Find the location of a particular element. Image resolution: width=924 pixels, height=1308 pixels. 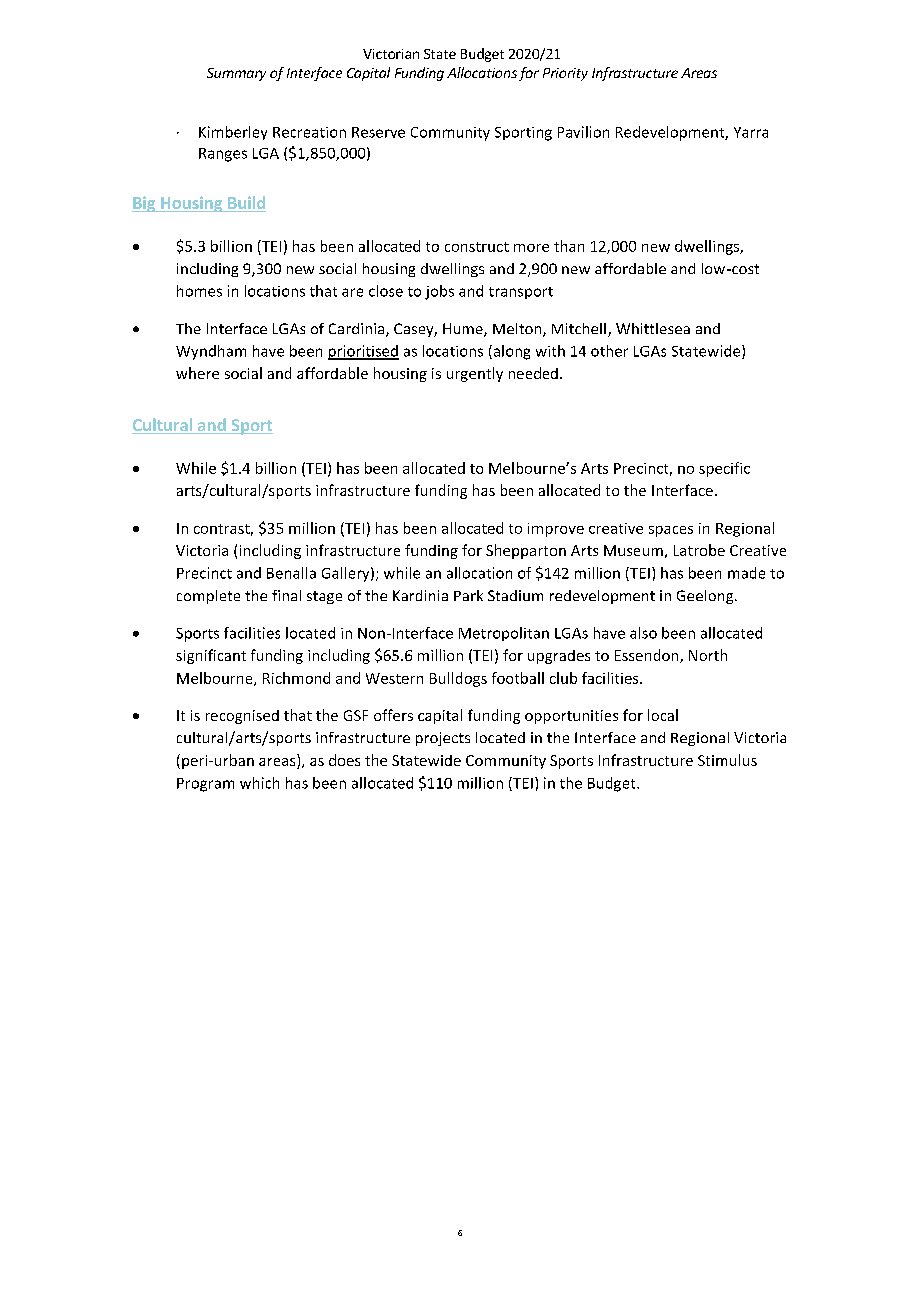

spaces is located at coordinates (671, 531).
